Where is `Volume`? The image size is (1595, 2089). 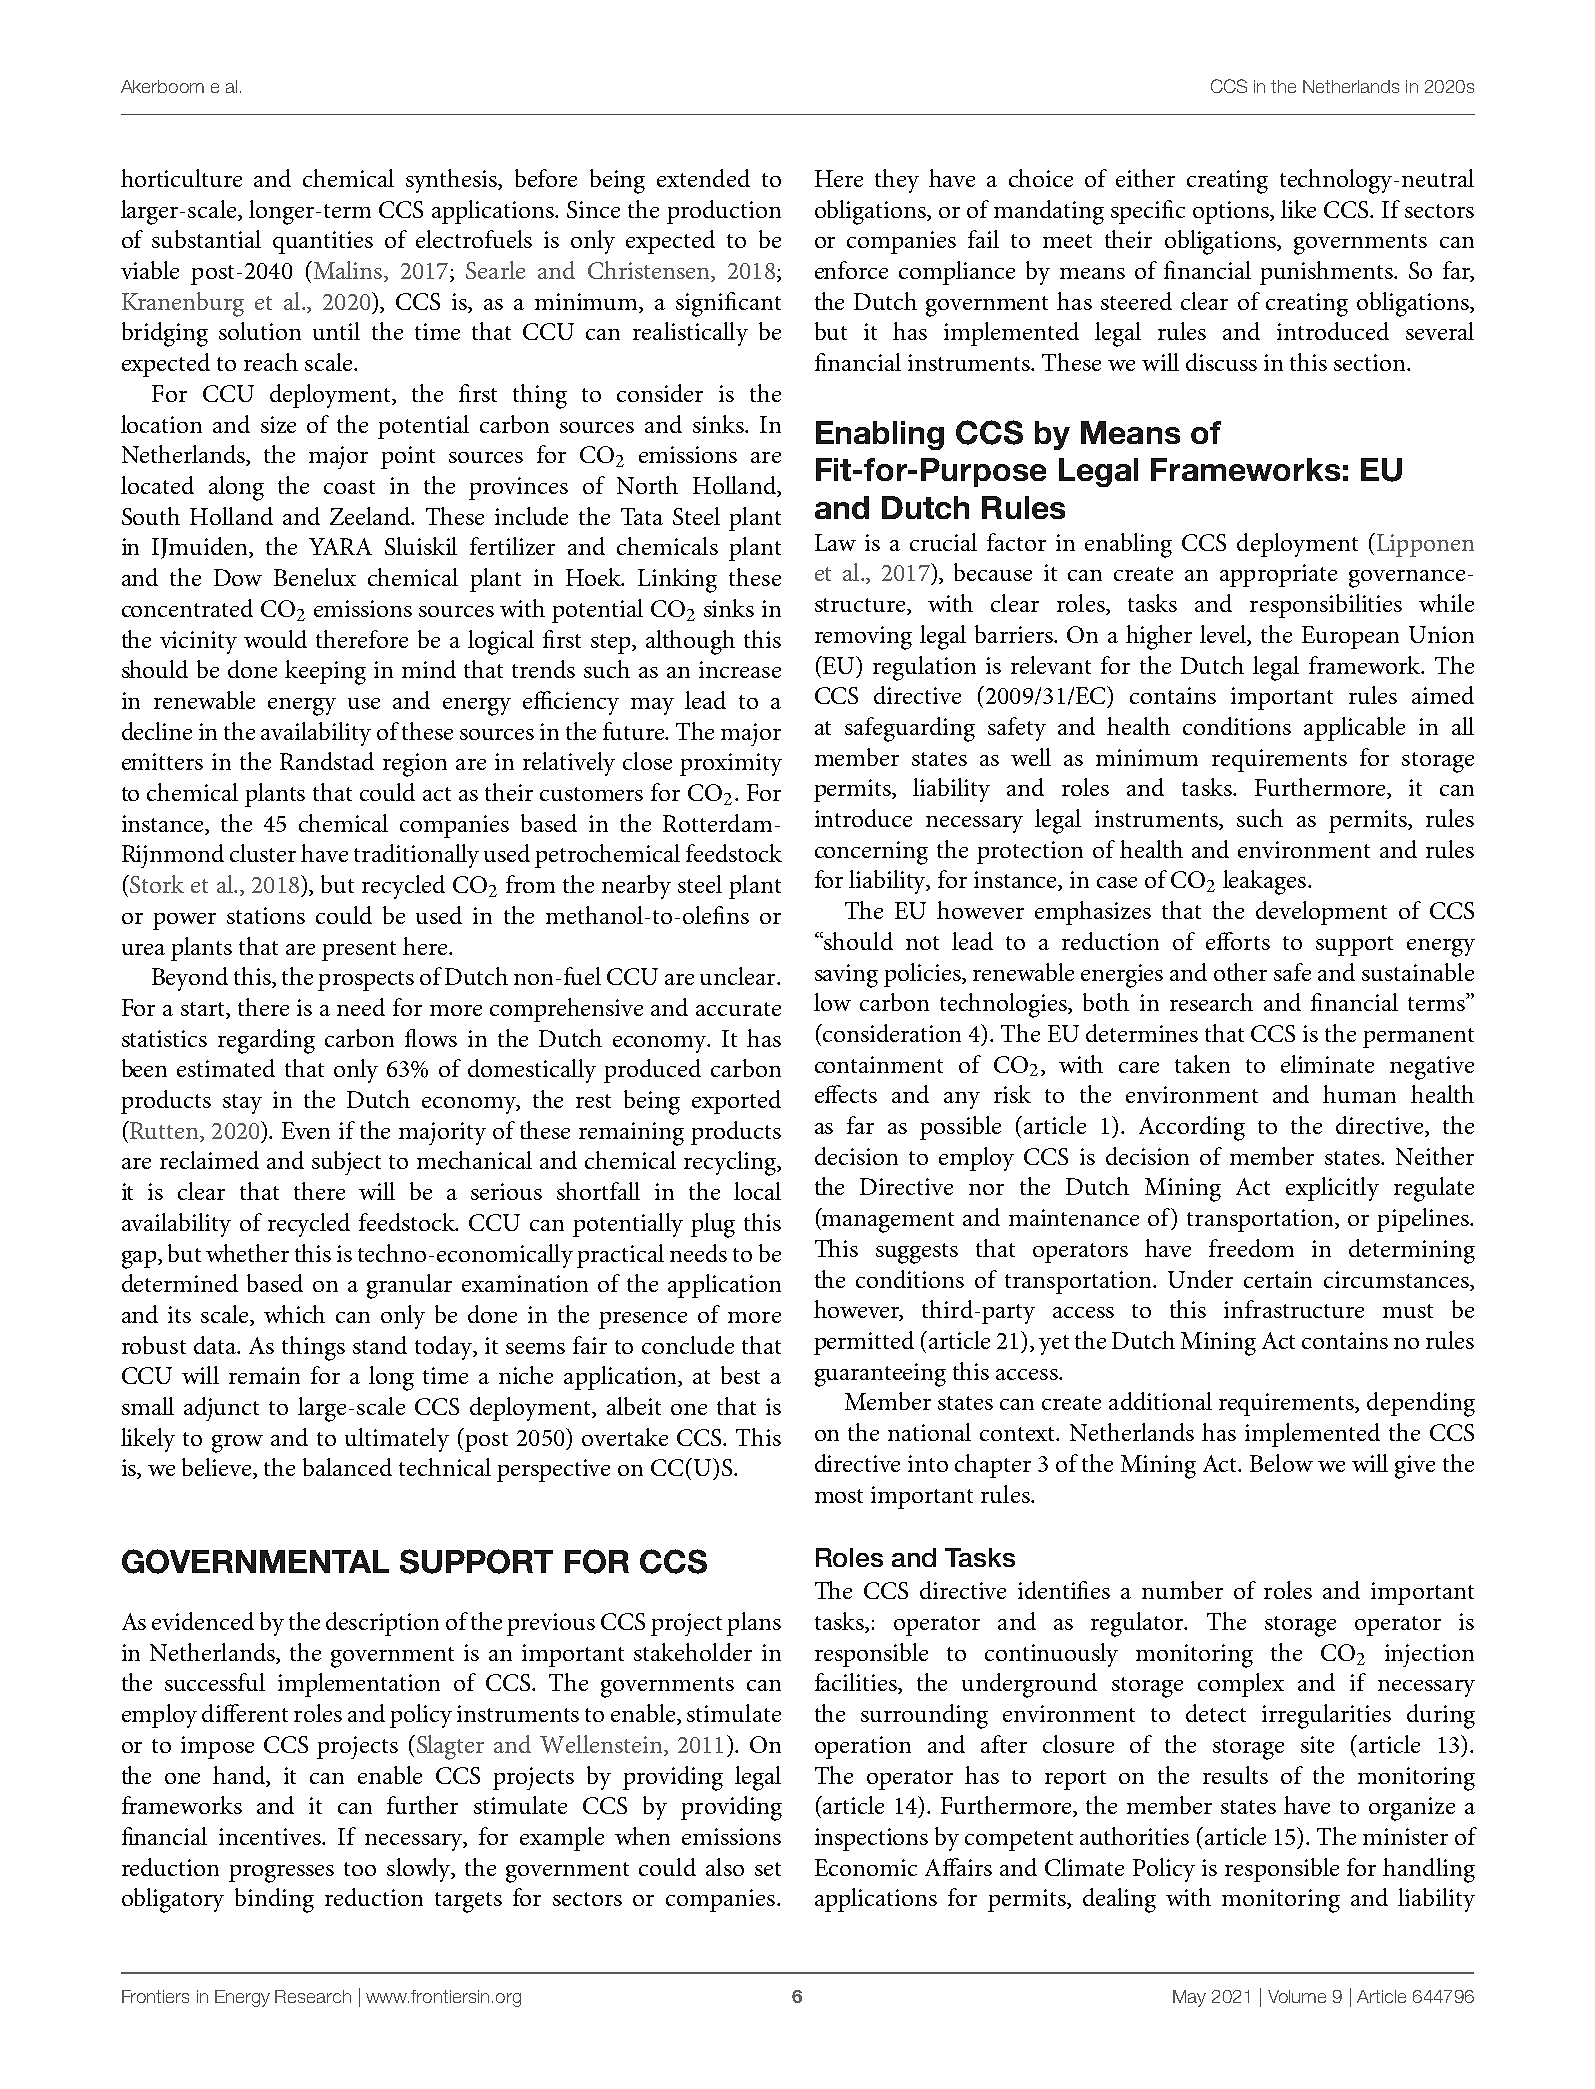
Volume is located at coordinates (1297, 1996).
